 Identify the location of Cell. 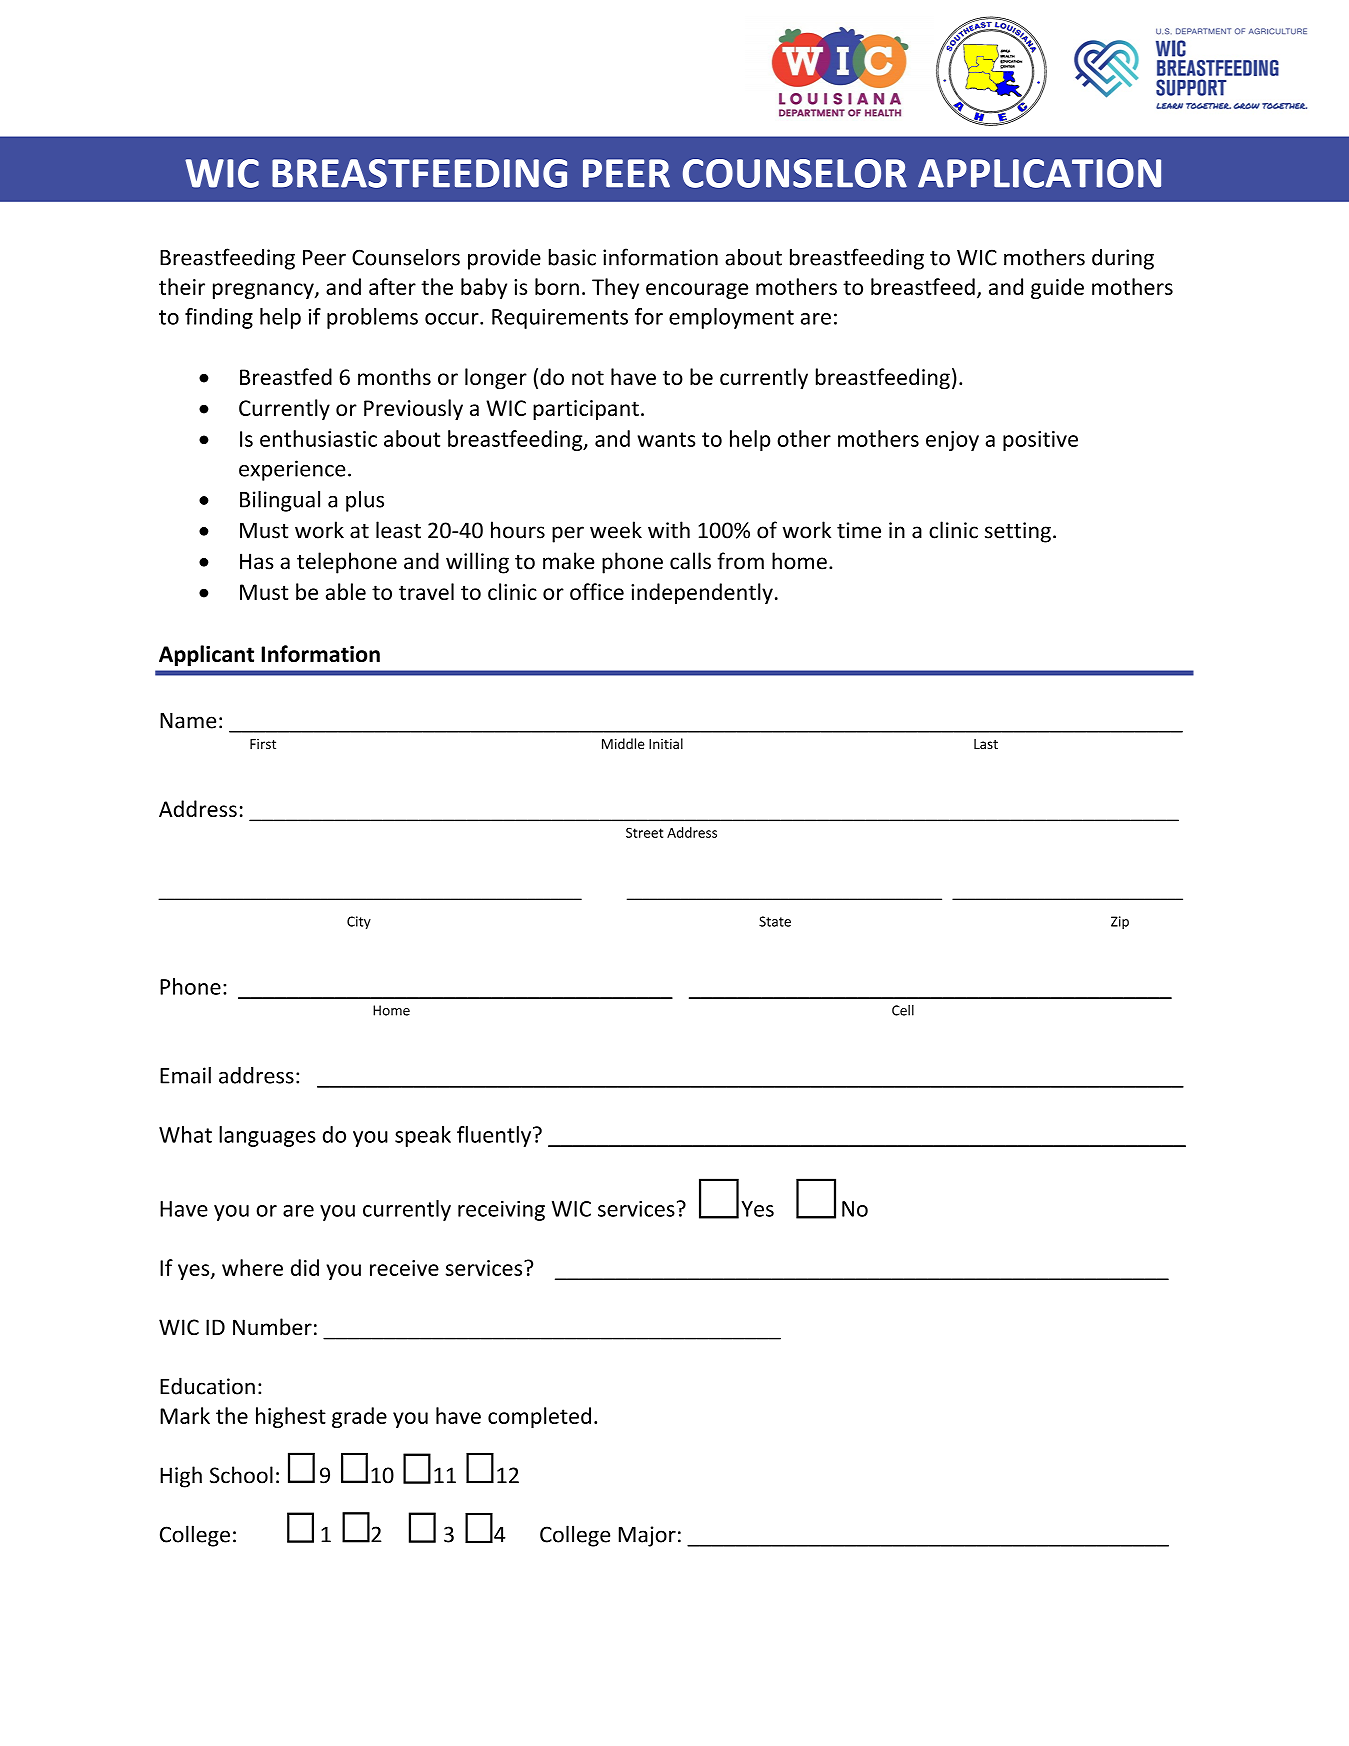
(903, 1010).
